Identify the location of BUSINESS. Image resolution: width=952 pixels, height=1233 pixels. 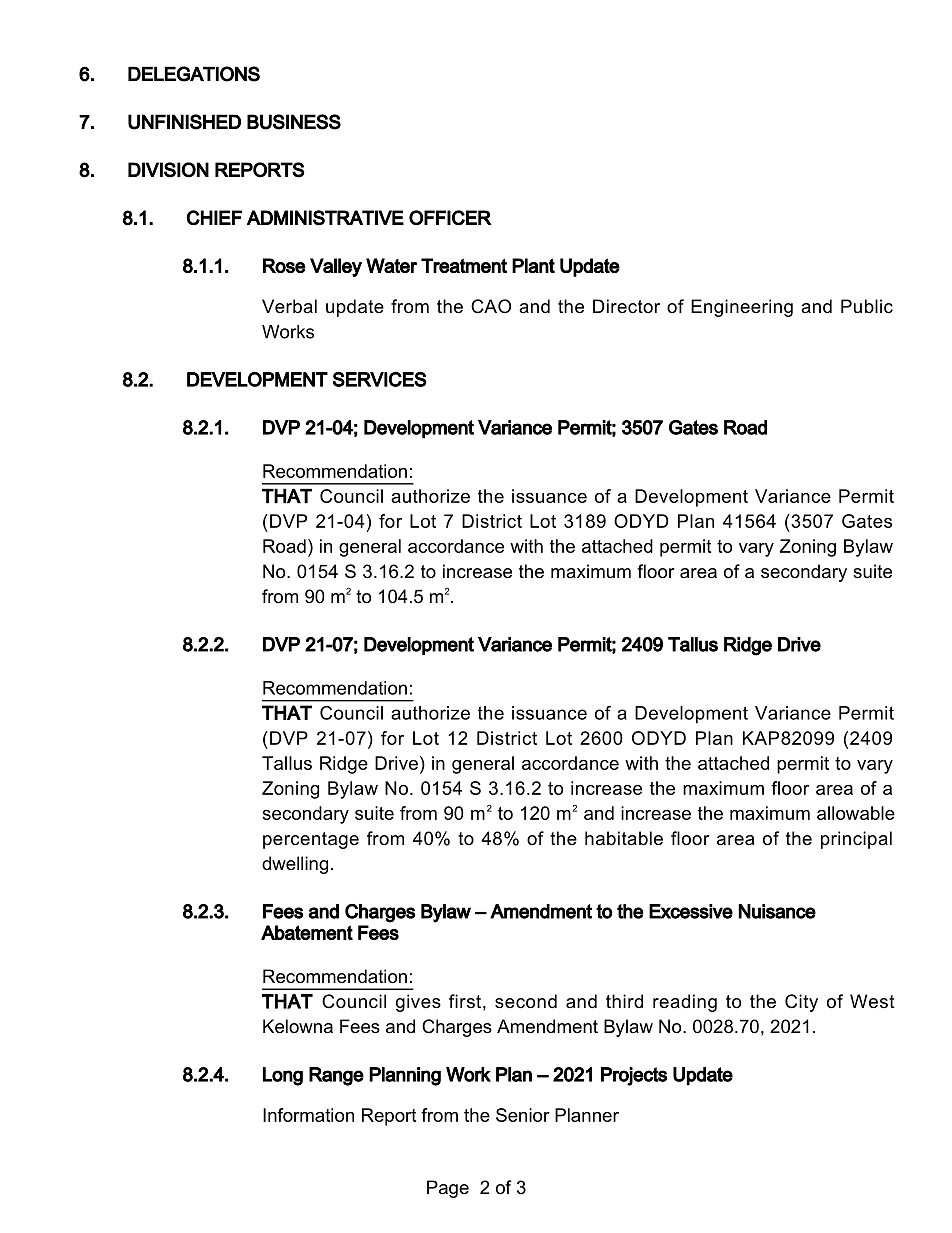
(294, 122).
